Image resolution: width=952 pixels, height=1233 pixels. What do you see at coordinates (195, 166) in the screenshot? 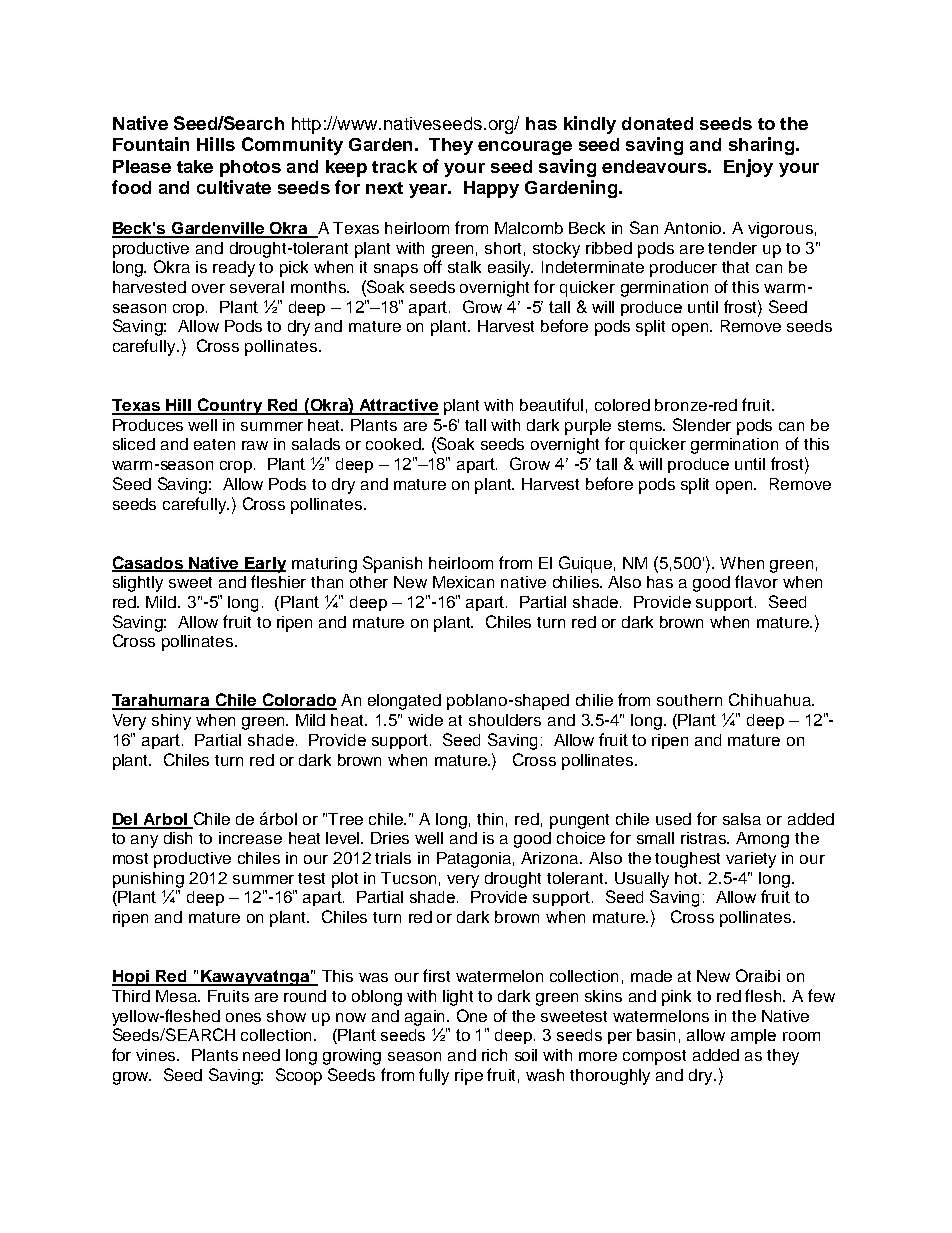
I see `take` at bounding box center [195, 166].
